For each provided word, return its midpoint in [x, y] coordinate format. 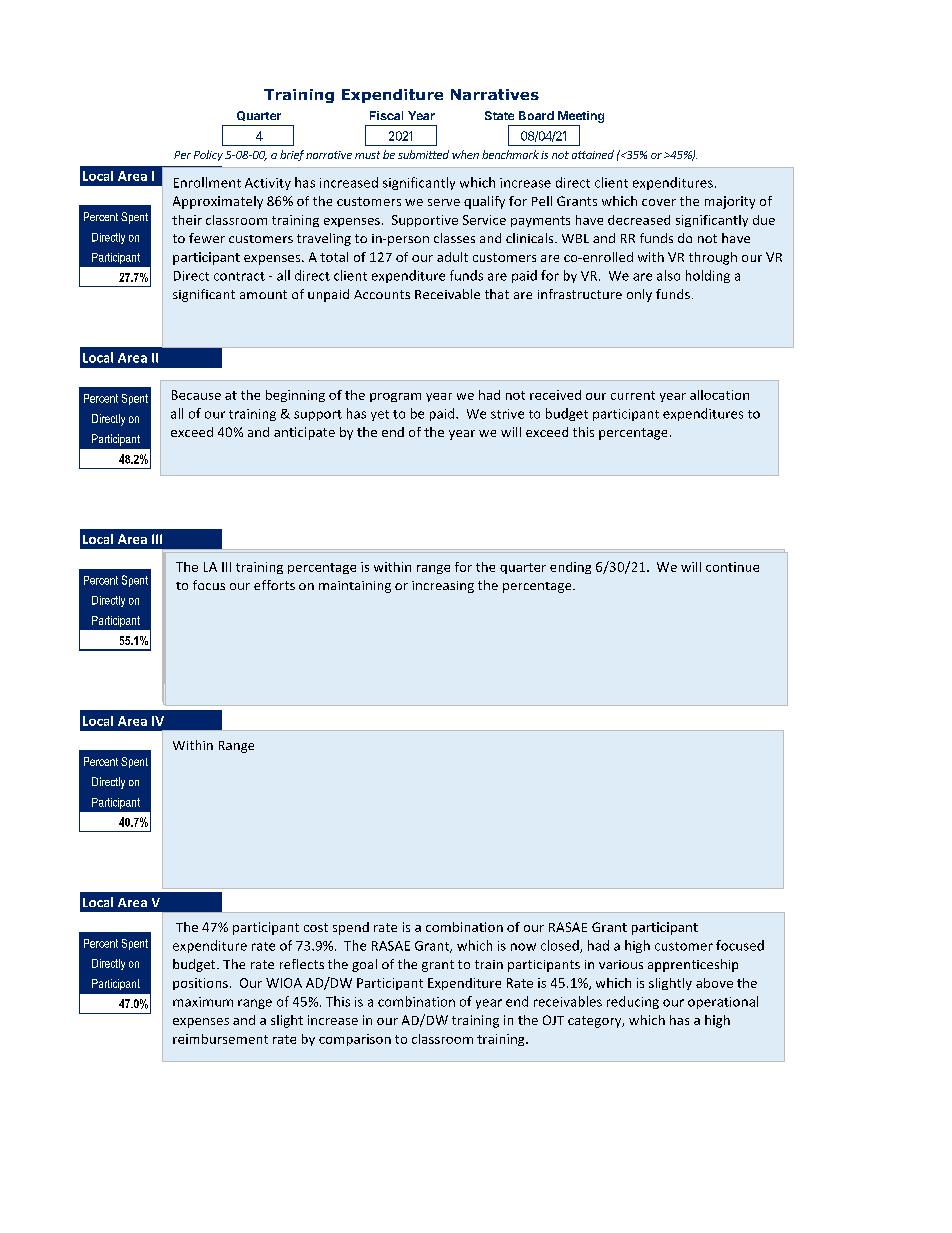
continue [732, 567]
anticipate [304, 433]
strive [507, 414]
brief [292, 155]
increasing [443, 587]
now [523, 947]
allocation [719, 395]
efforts [274, 585]
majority [730, 202]
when [465, 154]
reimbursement [220, 1039]
